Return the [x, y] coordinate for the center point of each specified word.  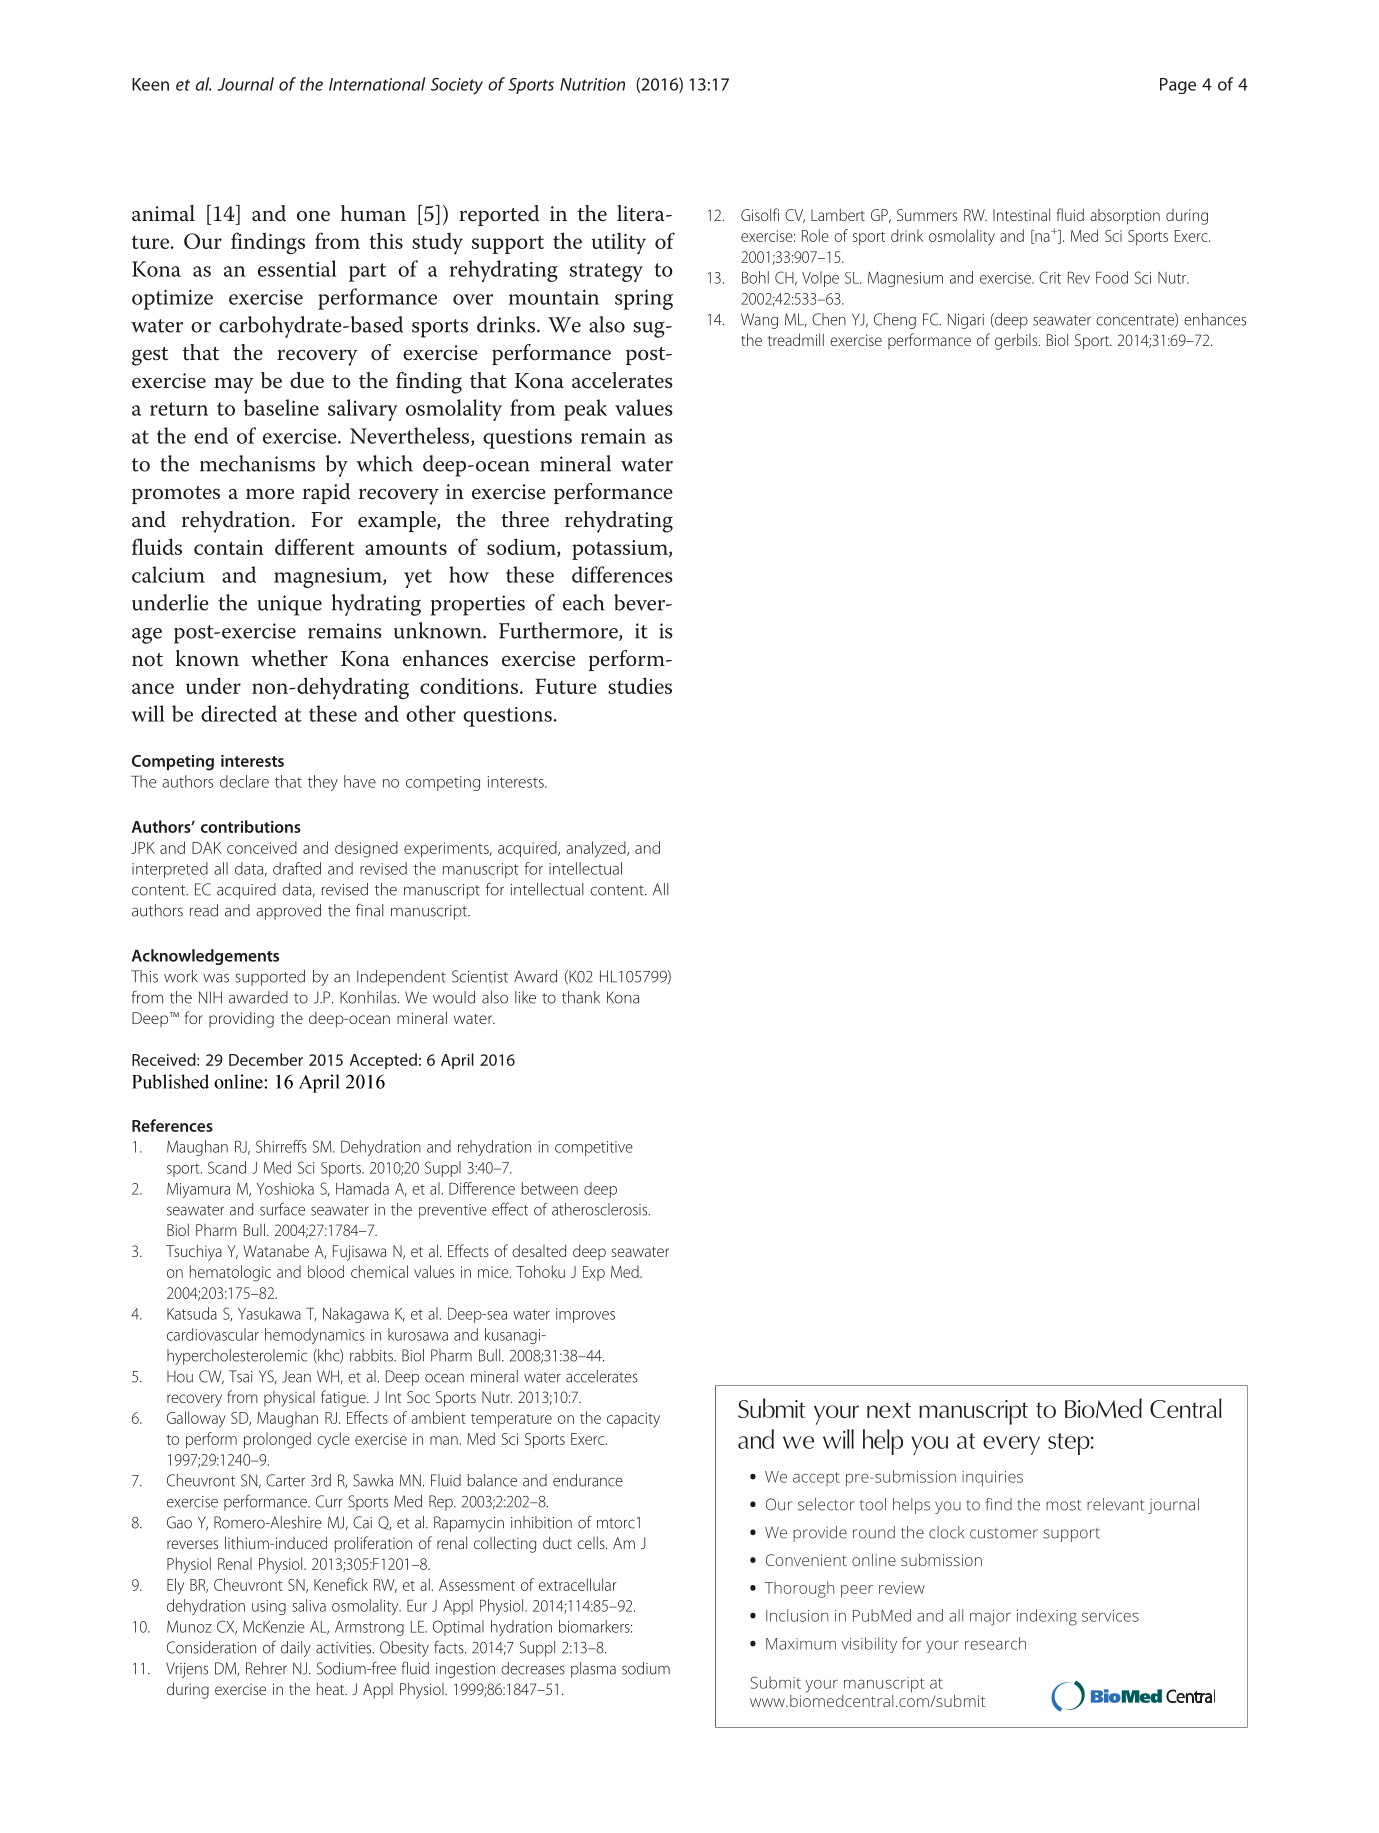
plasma [593, 1670]
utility [619, 243]
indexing [1047, 1617]
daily [296, 1649]
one [313, 216]
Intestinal [1021, 214]
